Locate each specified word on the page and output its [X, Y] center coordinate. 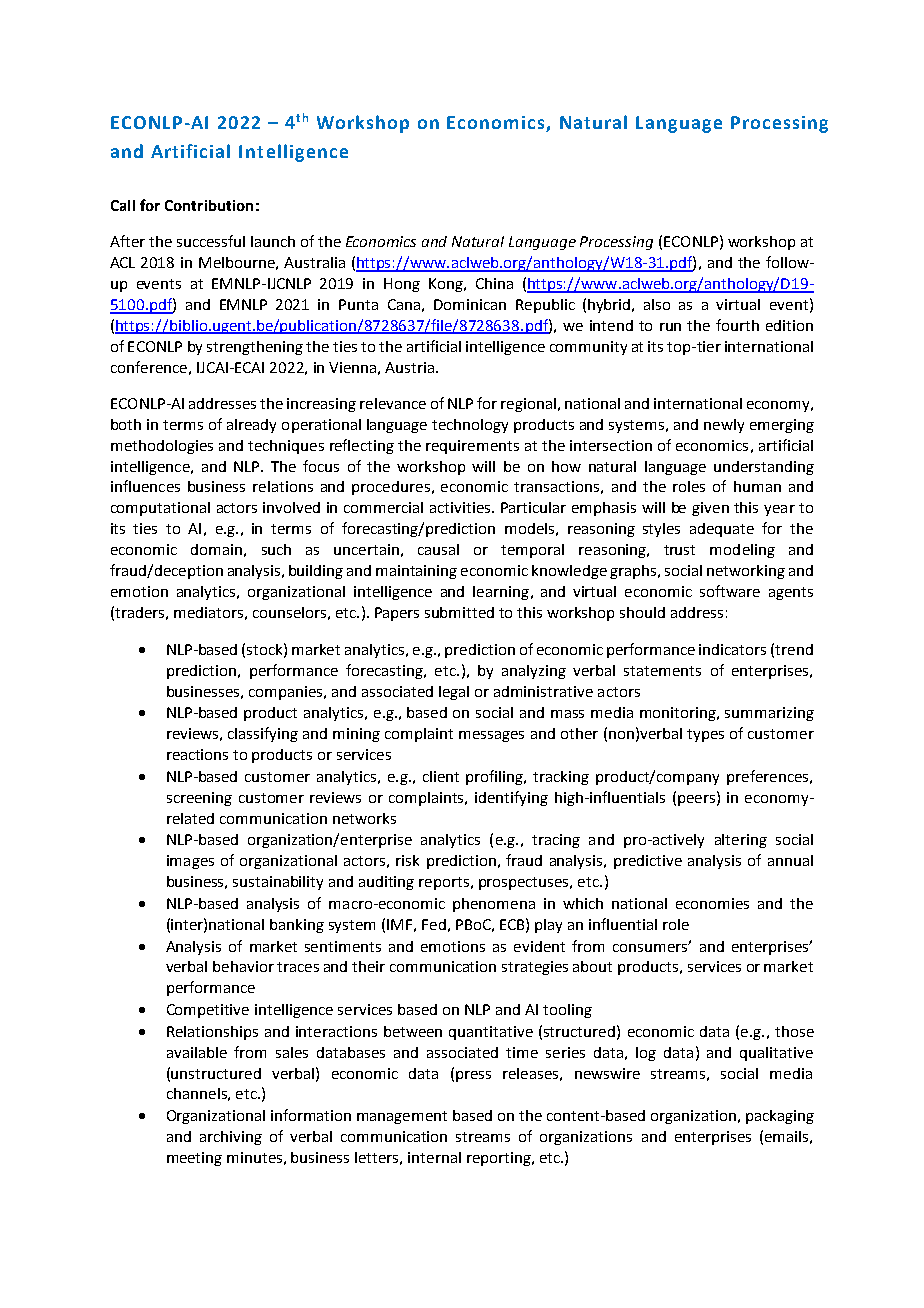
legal [454, 693]
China [494, 283]
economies [712, 903]
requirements [472, 447]
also [657, 304]
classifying [263, 734]
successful [211, 241]
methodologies [162, 447]
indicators [732, 649]
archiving [231, 1138]
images [190, 862]
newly [724, 426]
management [402, 1117]
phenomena [494, 905]
